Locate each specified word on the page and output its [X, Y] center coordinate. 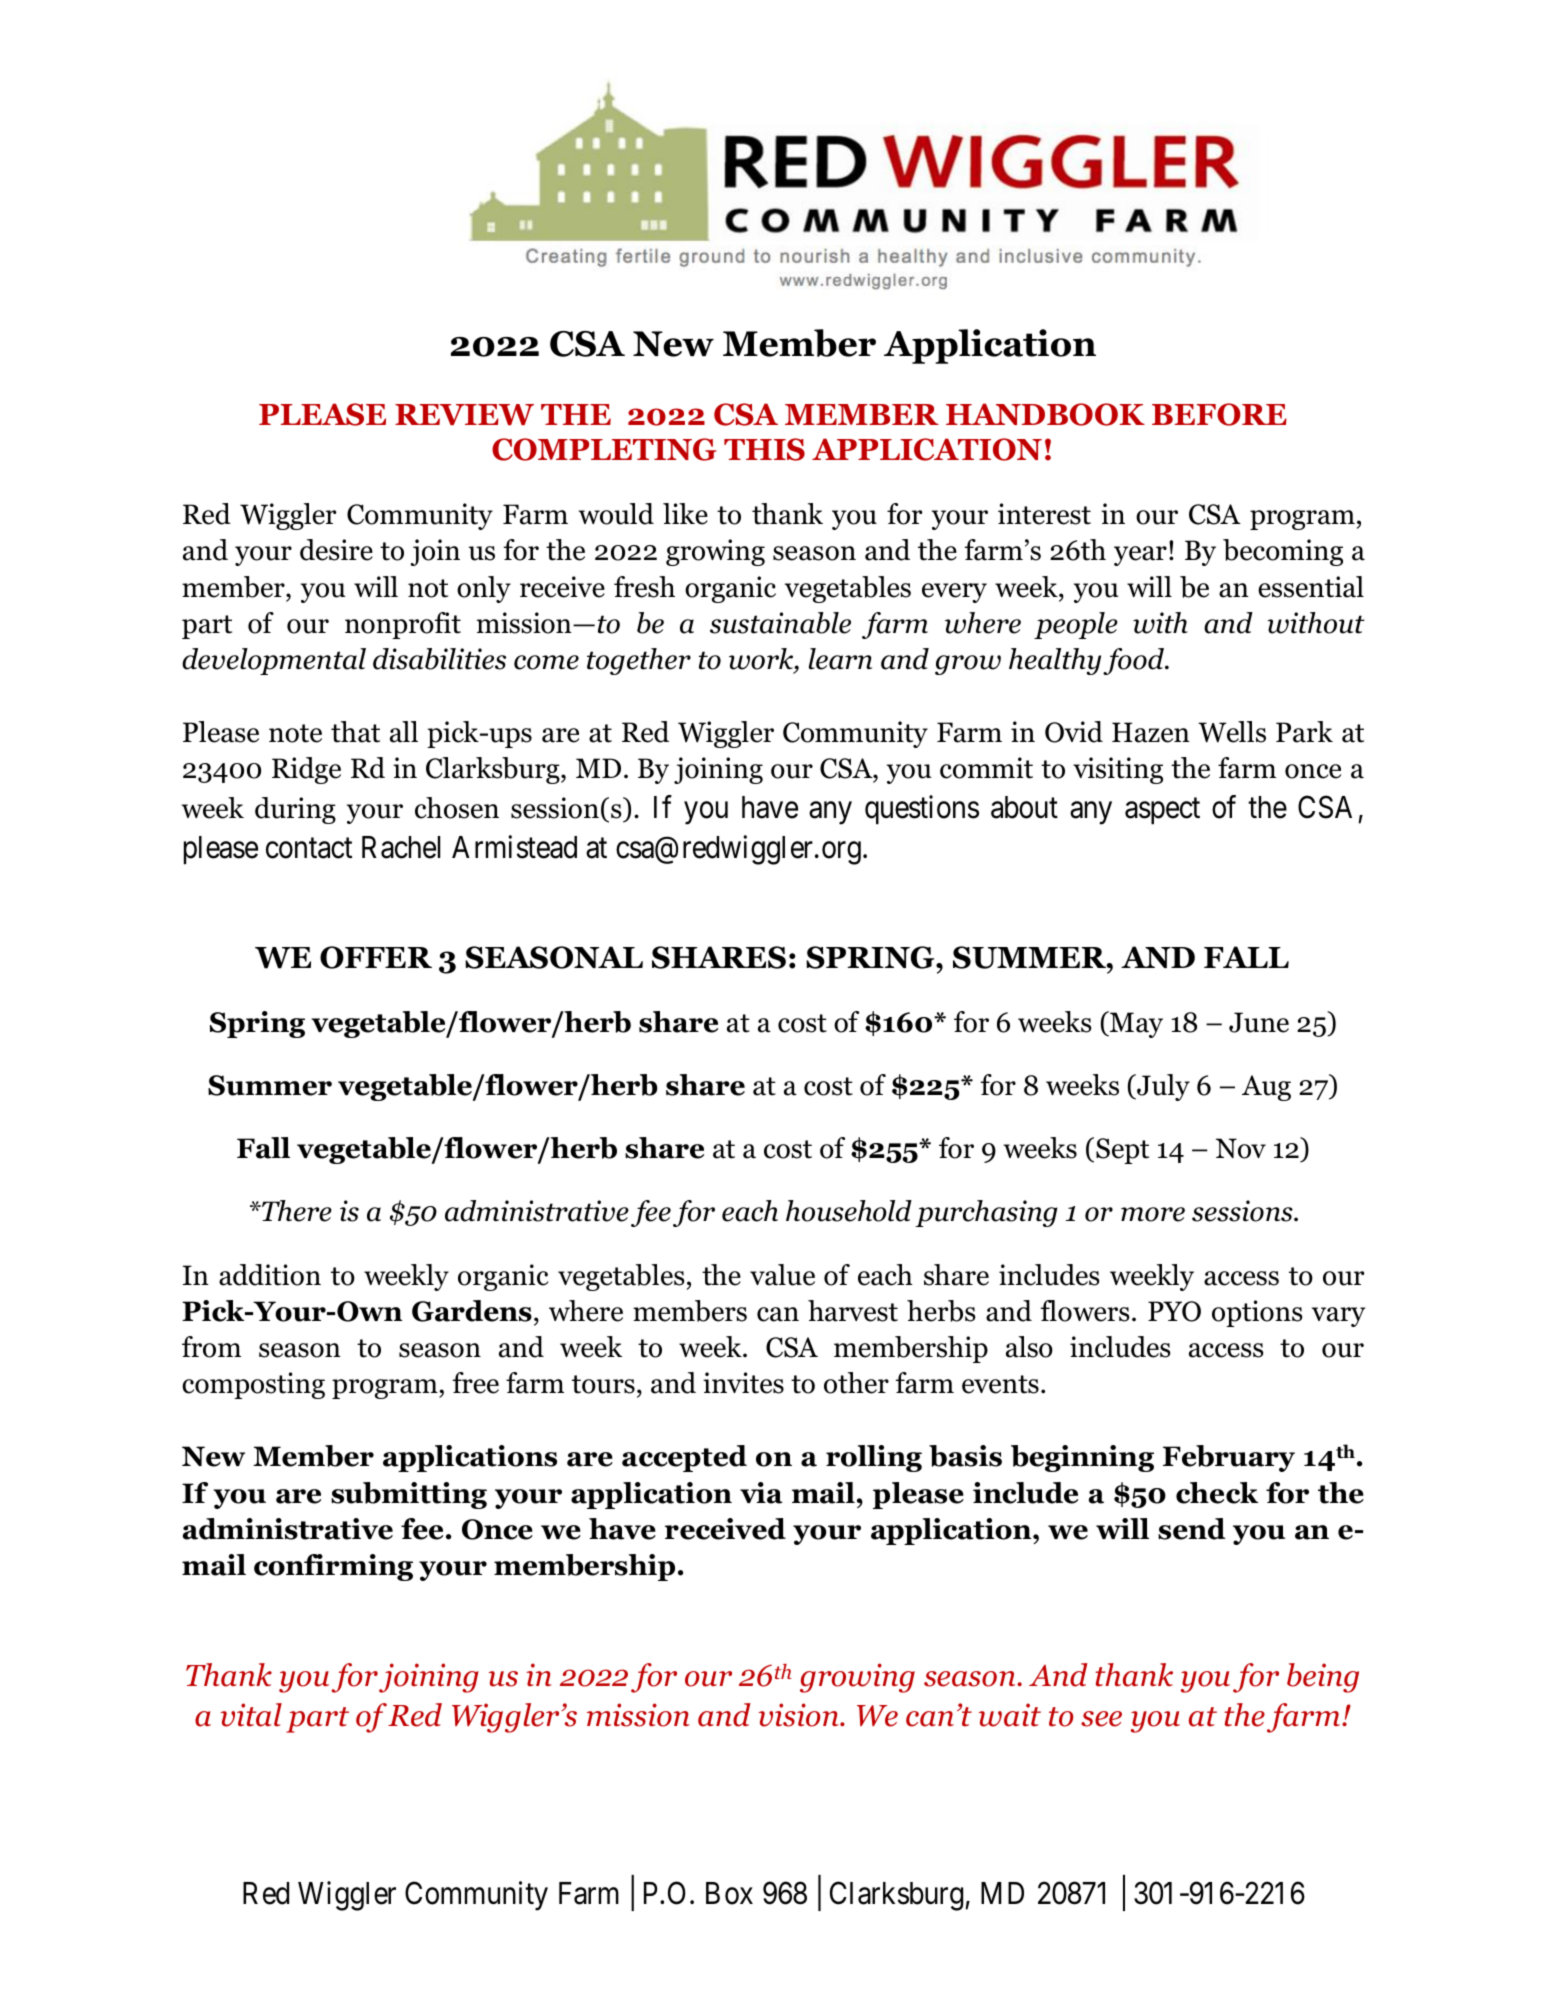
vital [251, 1715]
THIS [764, 449]
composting [253, 1385]
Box [729, 1893]
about [1024, 807]
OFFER [376, 957]
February [1229, 1458]
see [1101, 1719]
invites [743, 1383]
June [1259, 1022]
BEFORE [1219, 414]
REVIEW [464, 414]
